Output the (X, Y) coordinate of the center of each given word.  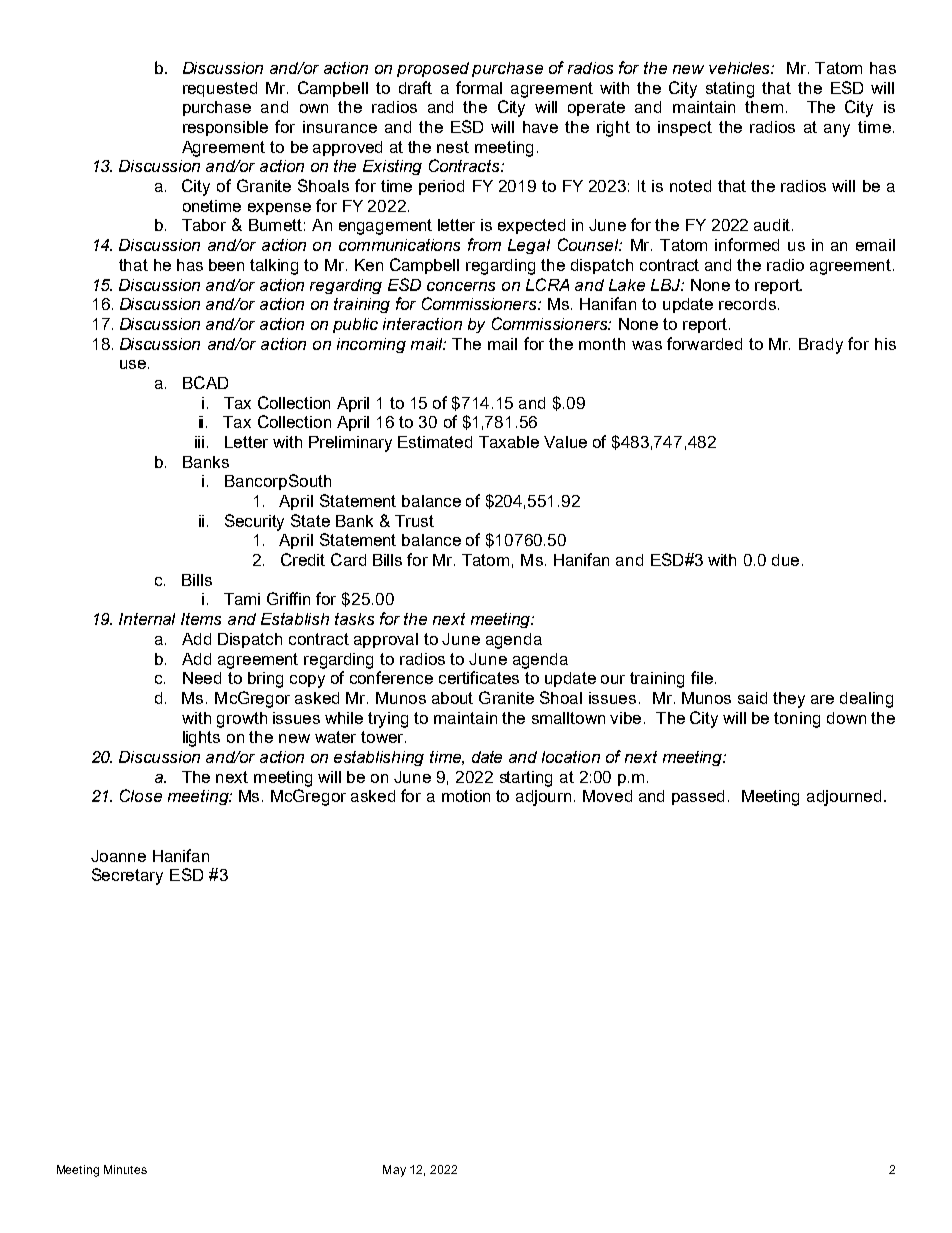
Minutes (125, 1169)
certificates (479, 677)
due (785, 560)
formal (479, 87)
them (764, 107)
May (394, 1171)
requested (220, 89)
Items (201, 619)
